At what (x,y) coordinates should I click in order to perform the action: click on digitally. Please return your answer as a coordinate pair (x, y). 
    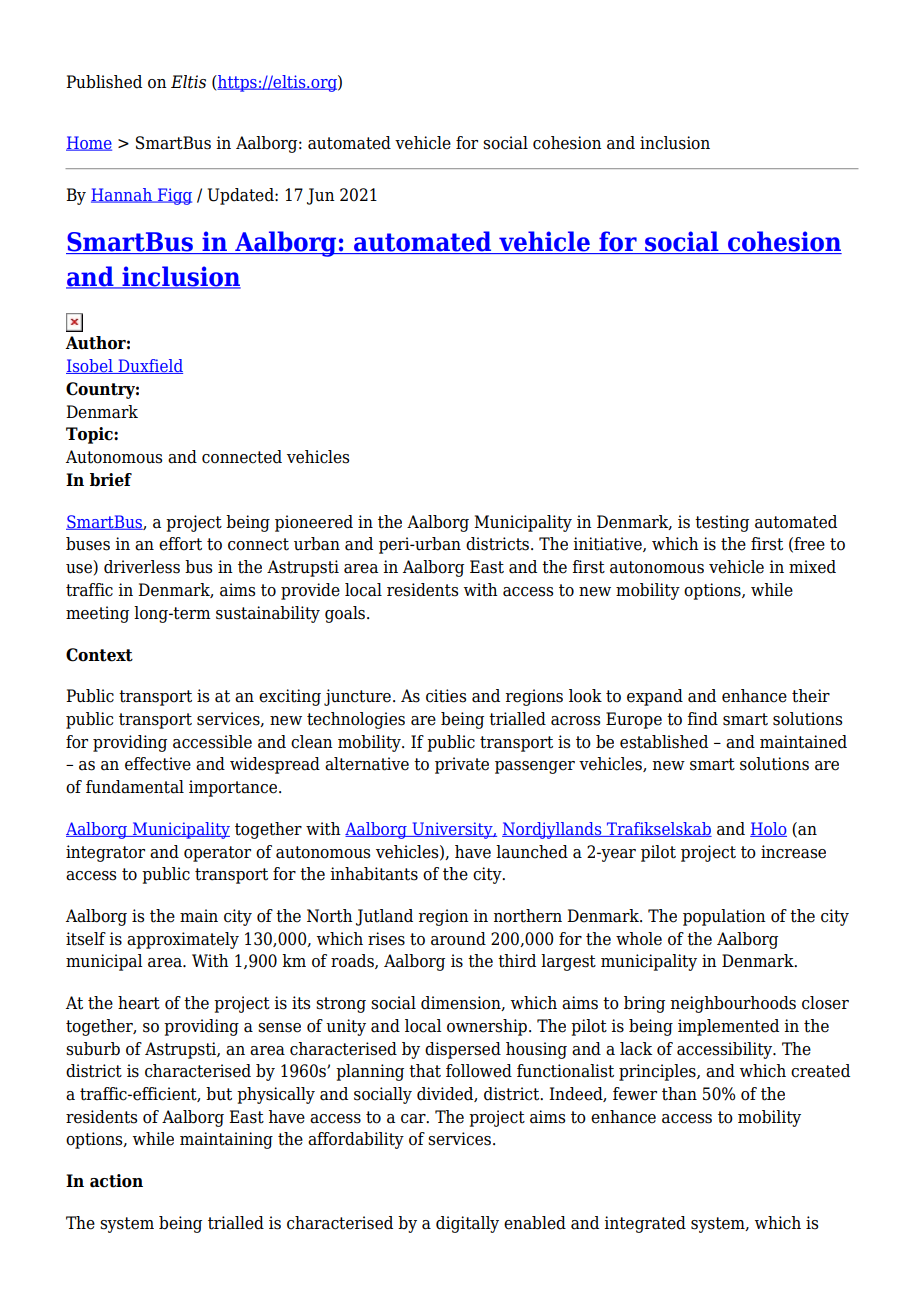
    Looking at the image, I should click on (467, 1224).
